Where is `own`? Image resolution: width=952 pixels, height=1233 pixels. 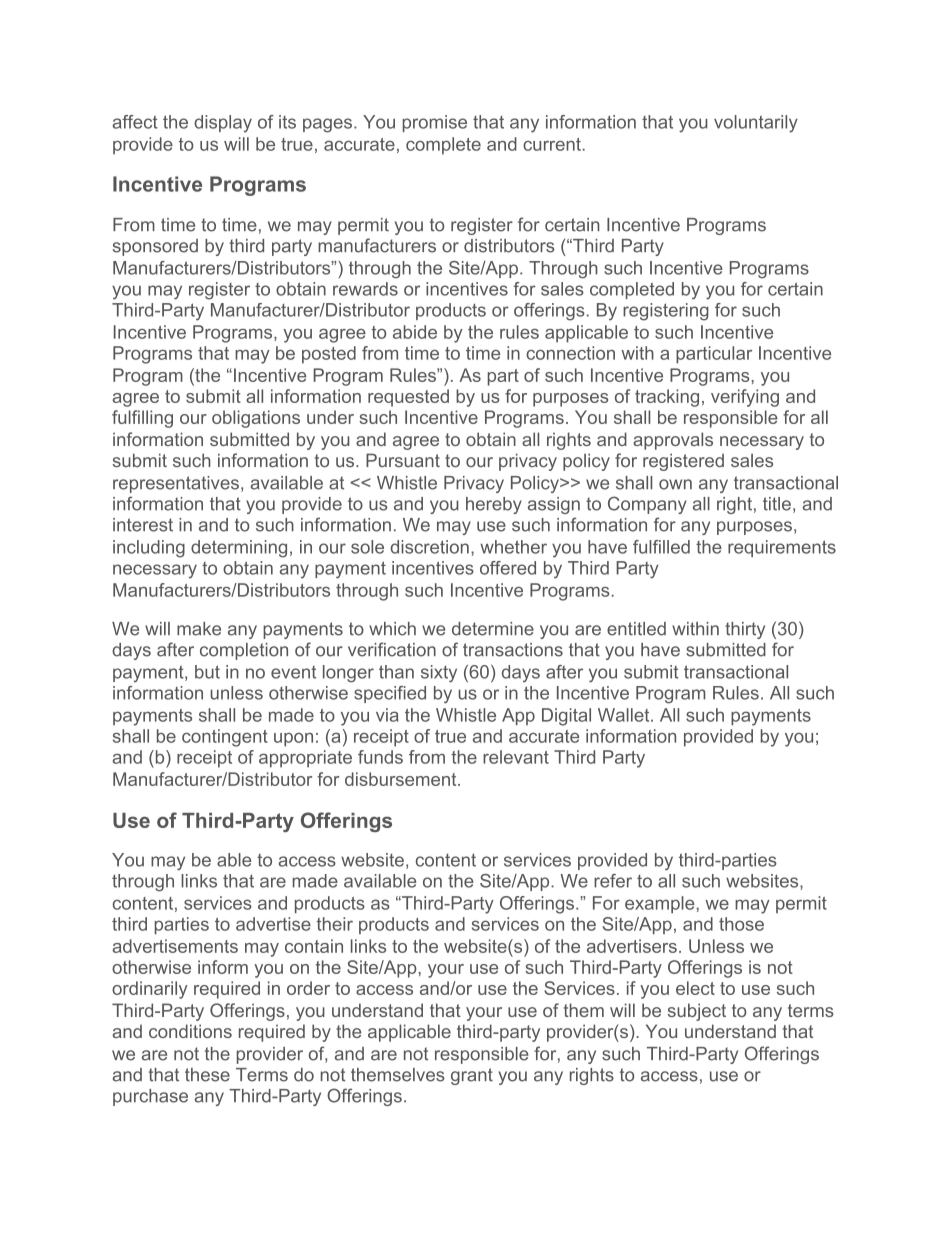 own is located at coordinates (675, 484).
